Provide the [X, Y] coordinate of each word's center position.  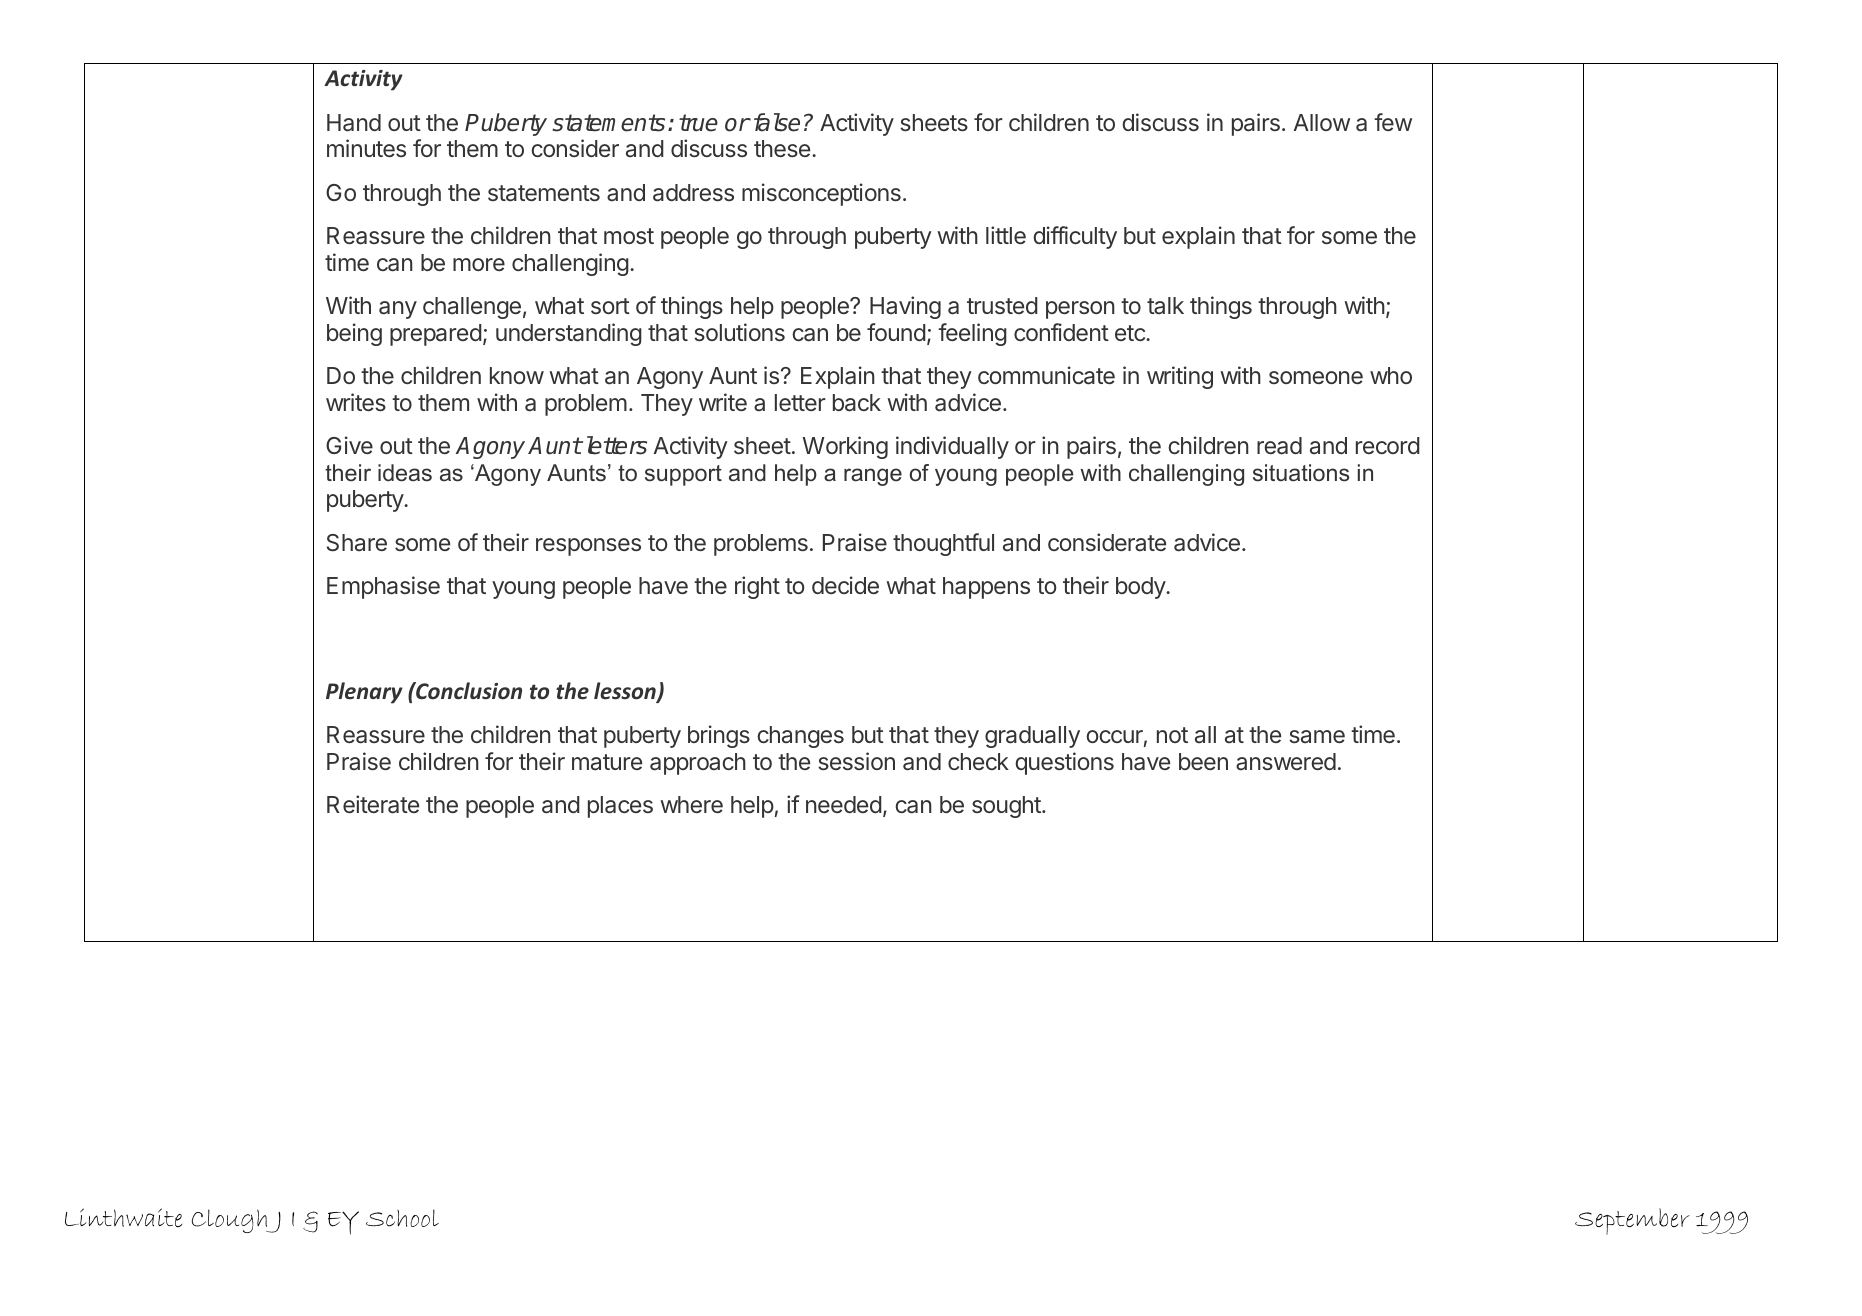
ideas [405, 473]
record [1388, 445]
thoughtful [943, 544]
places [620, 807]
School [402, 1218]
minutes [366, 148]
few [1393, 122]
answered [1286, 762]
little [1006, 235]
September [1632, 1221]
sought [1007, 807]
